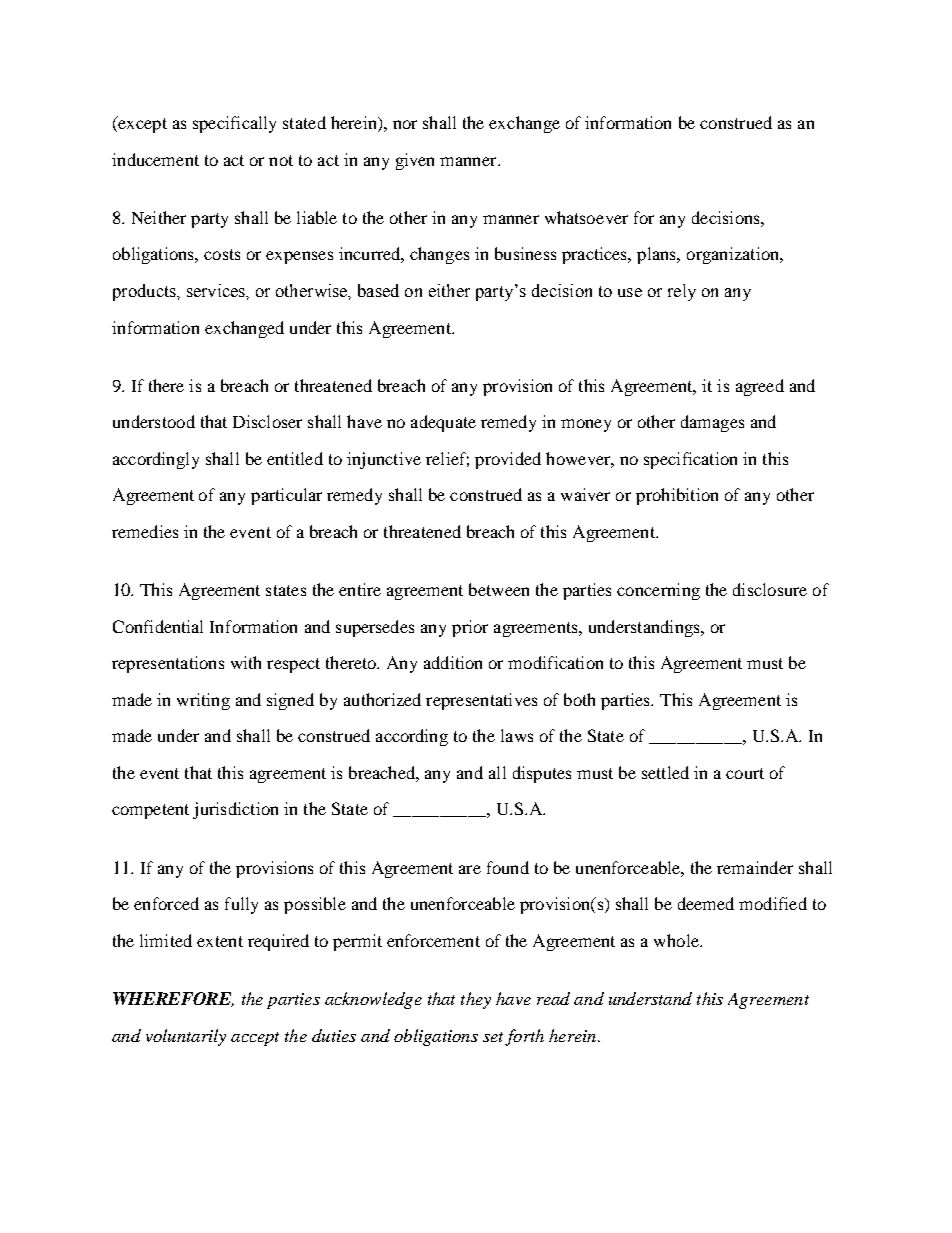  What do you see at coordinates (682, 292) in the screenshot?
I see `rely` at bounding box center [682, 292].
